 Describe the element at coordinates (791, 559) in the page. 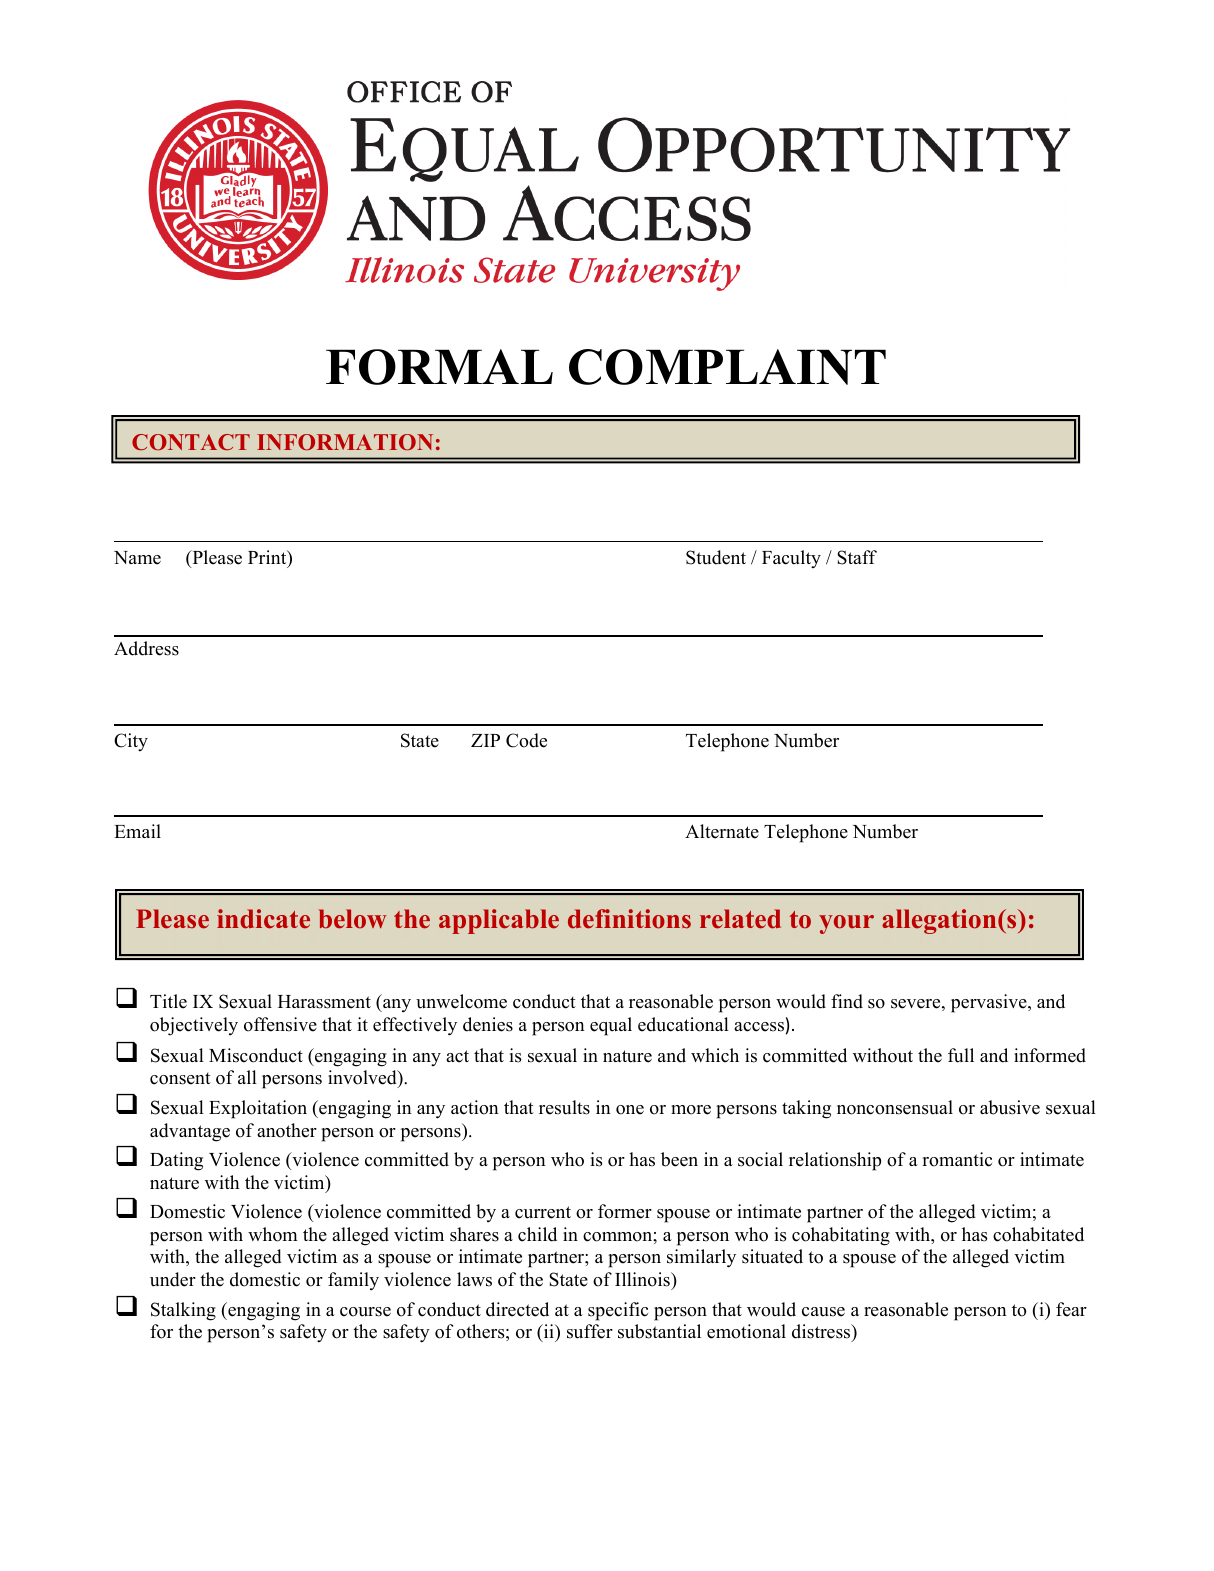

I see `Faculty` at that location.
